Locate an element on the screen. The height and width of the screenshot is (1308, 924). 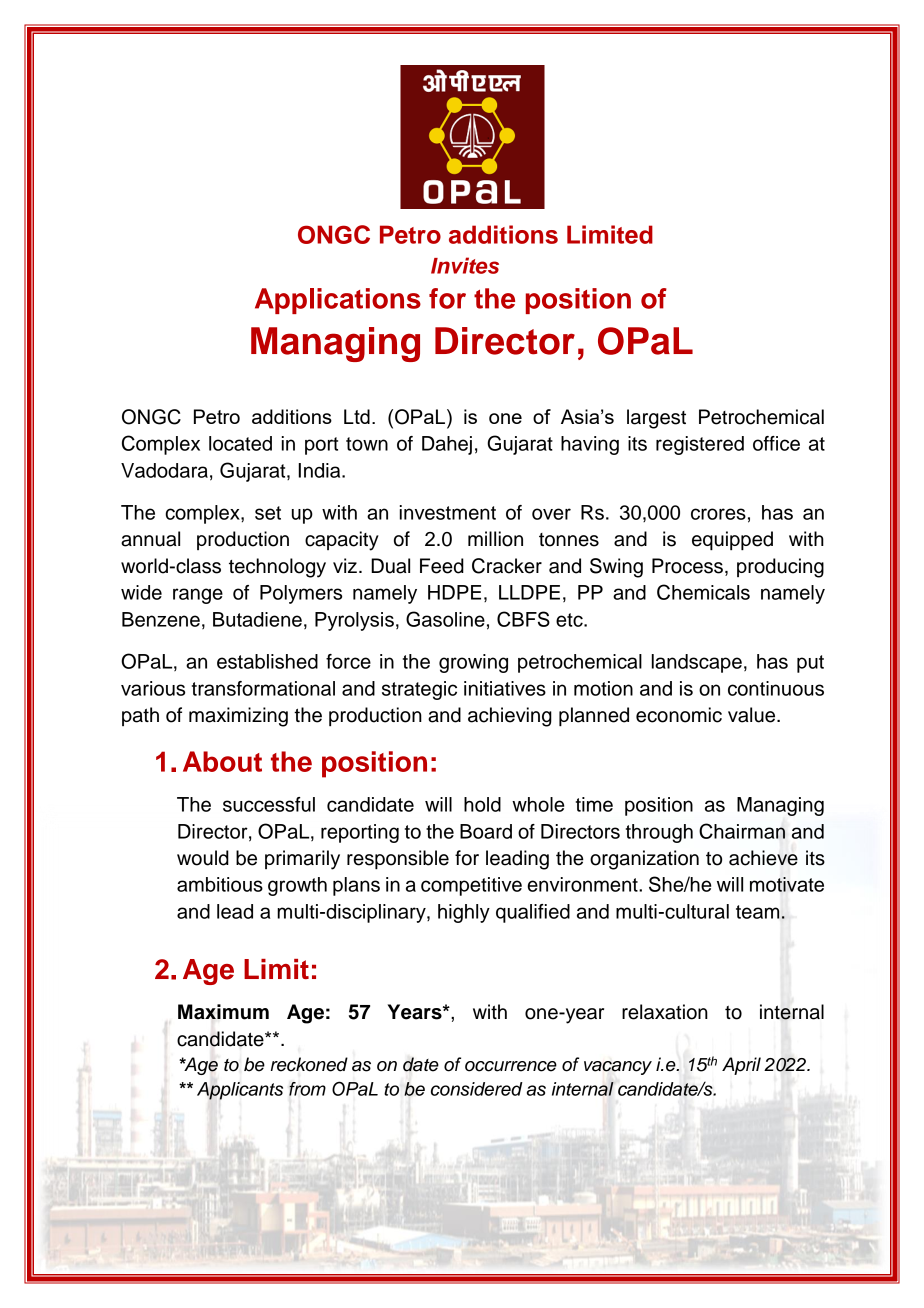
Applicants is located at coordinates (240, 1091).
